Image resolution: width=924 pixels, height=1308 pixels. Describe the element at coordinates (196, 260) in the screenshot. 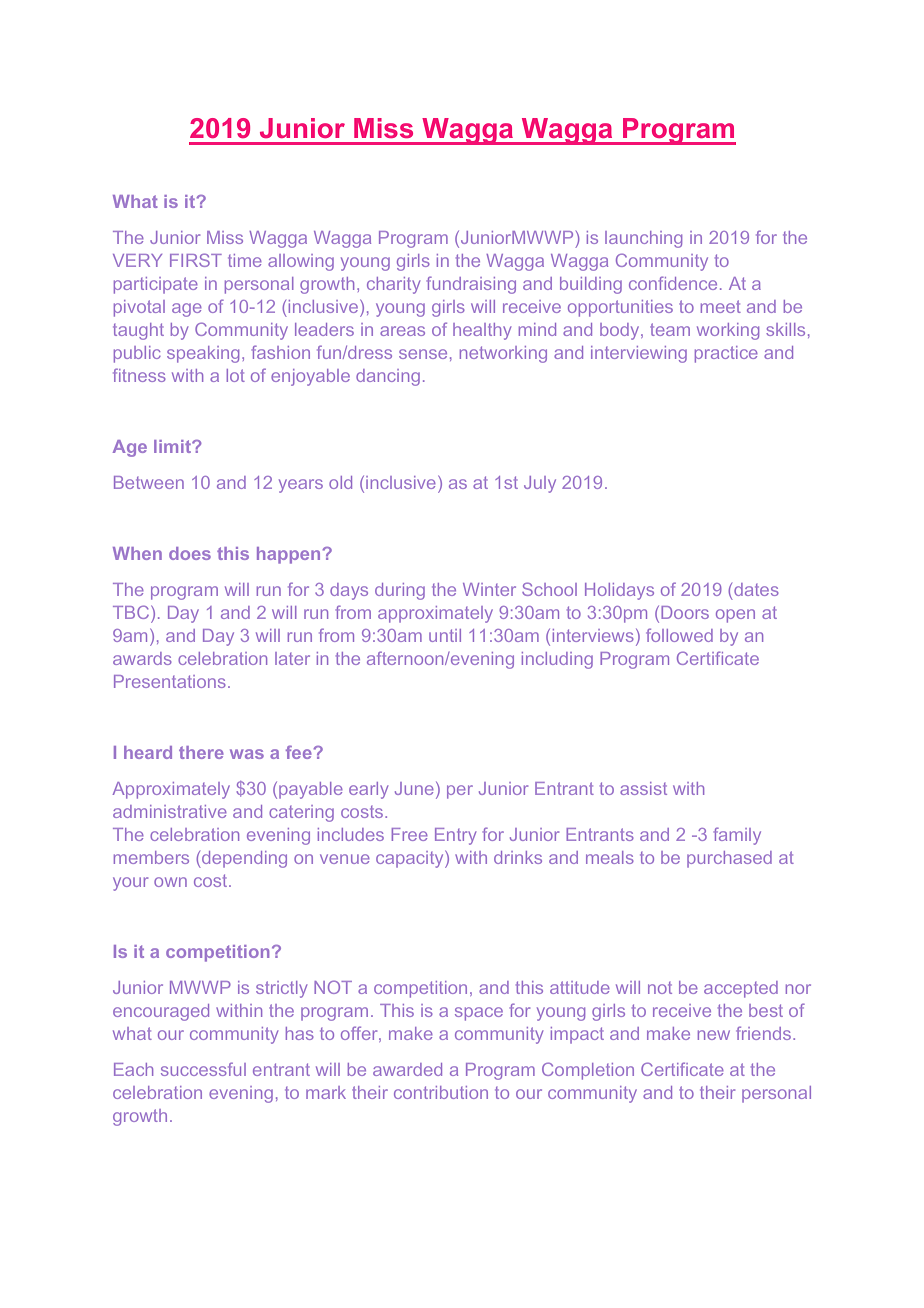

I see `FIRST` at that location.
